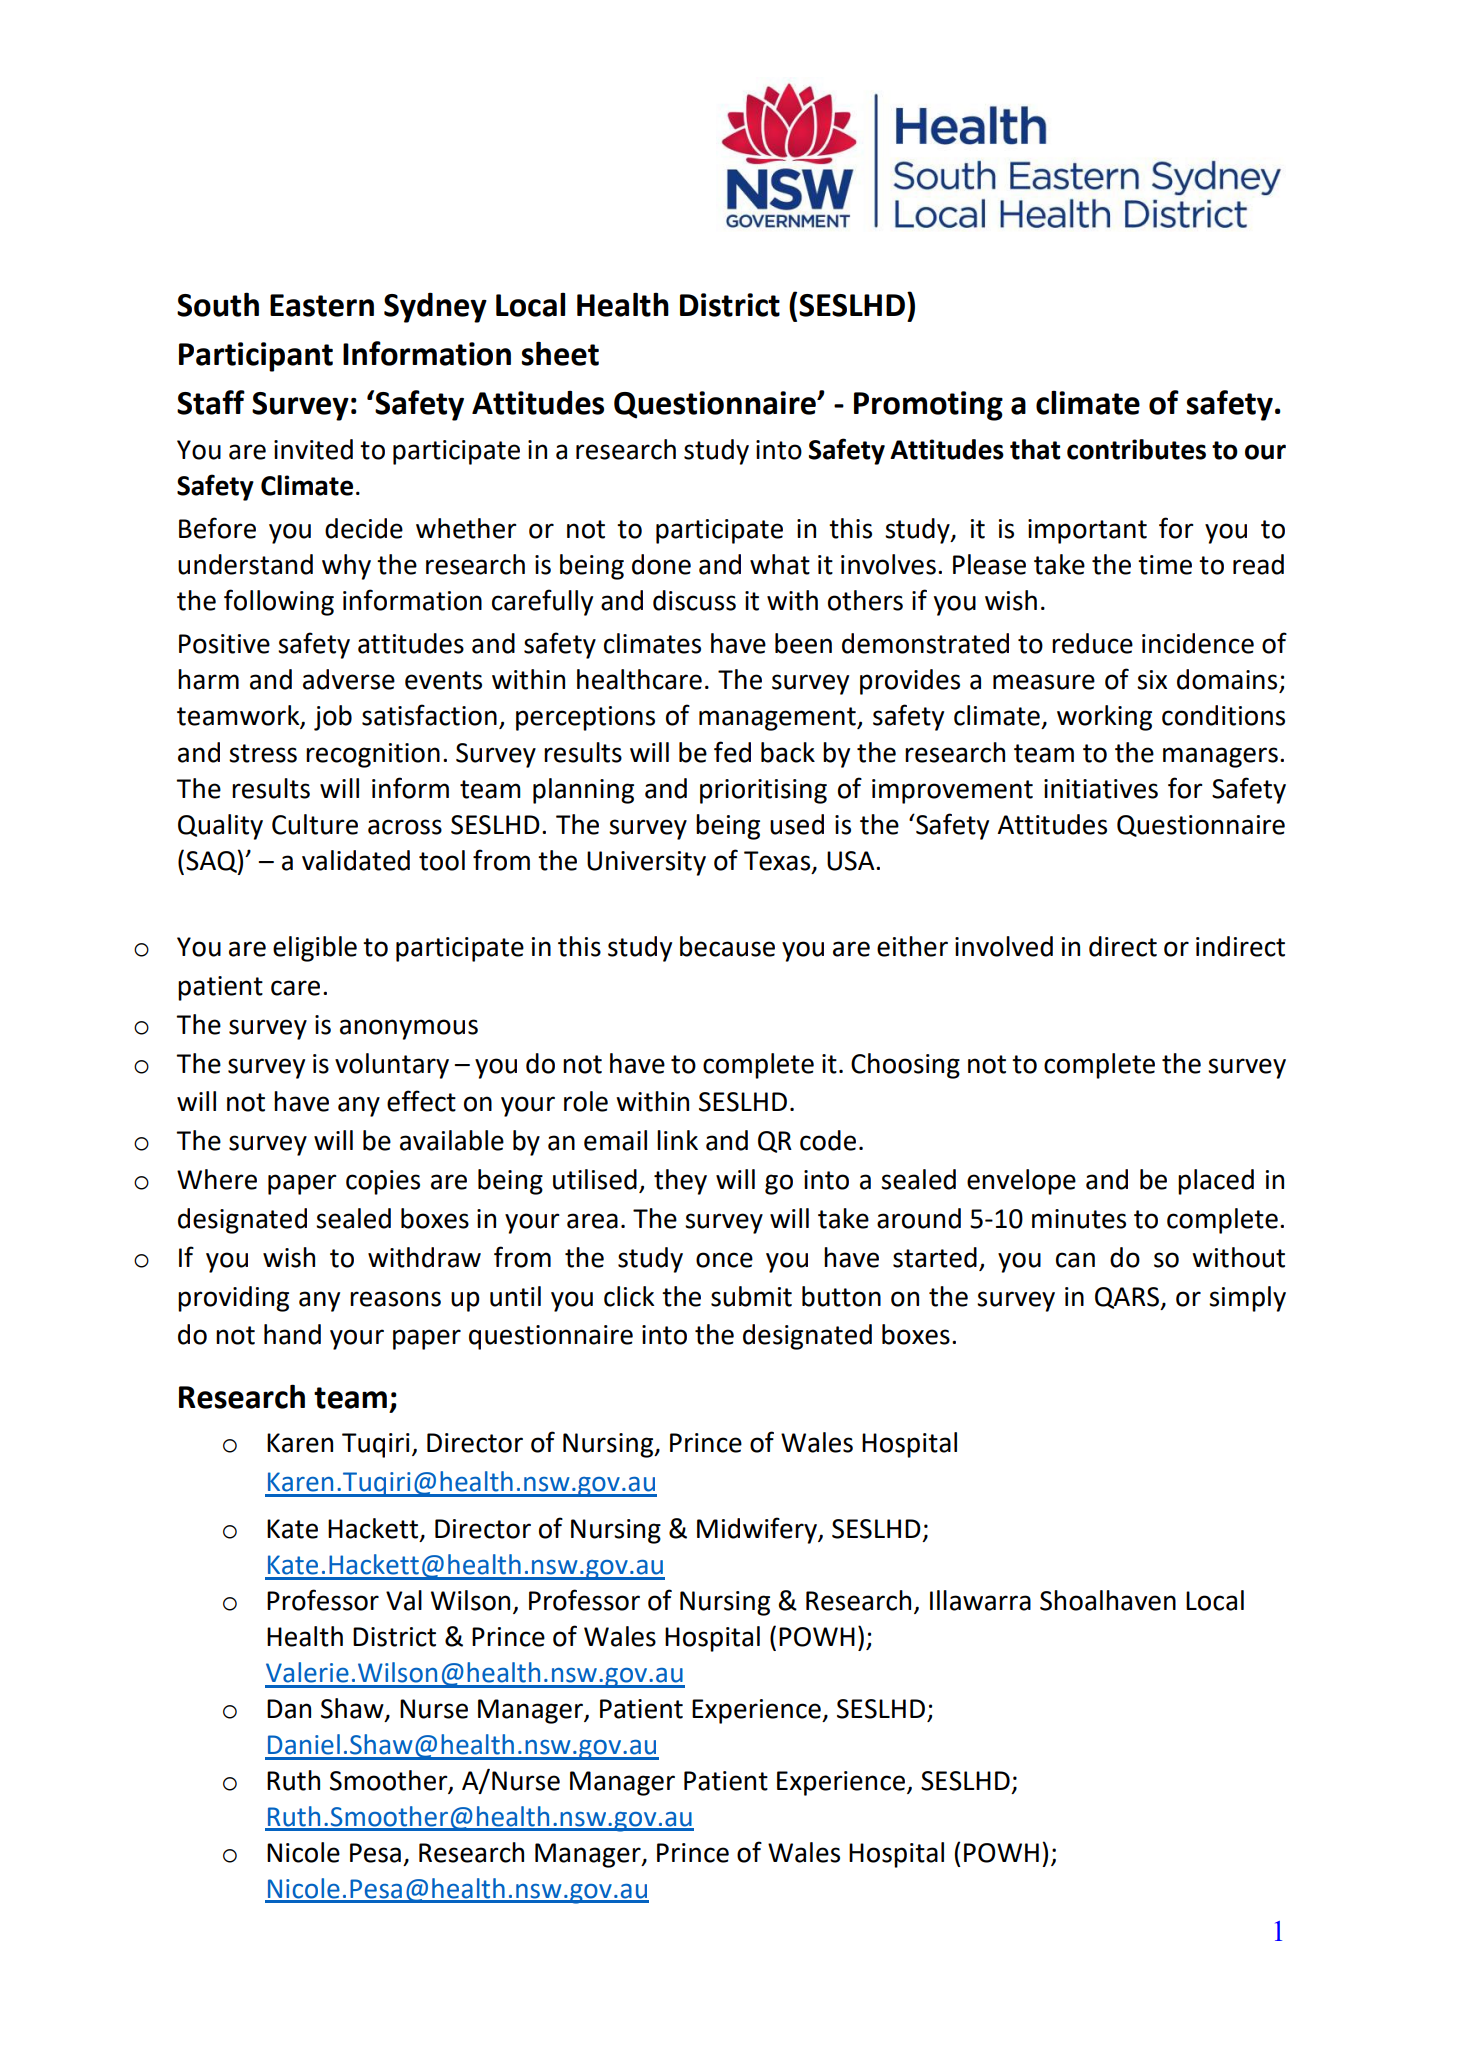 Image resolution: width=1463 pixels, height=2069 pixels. What do you see at coordinates (315, 949) in the screenshot?
I see `eligible` at bounding box center [315, 949].
